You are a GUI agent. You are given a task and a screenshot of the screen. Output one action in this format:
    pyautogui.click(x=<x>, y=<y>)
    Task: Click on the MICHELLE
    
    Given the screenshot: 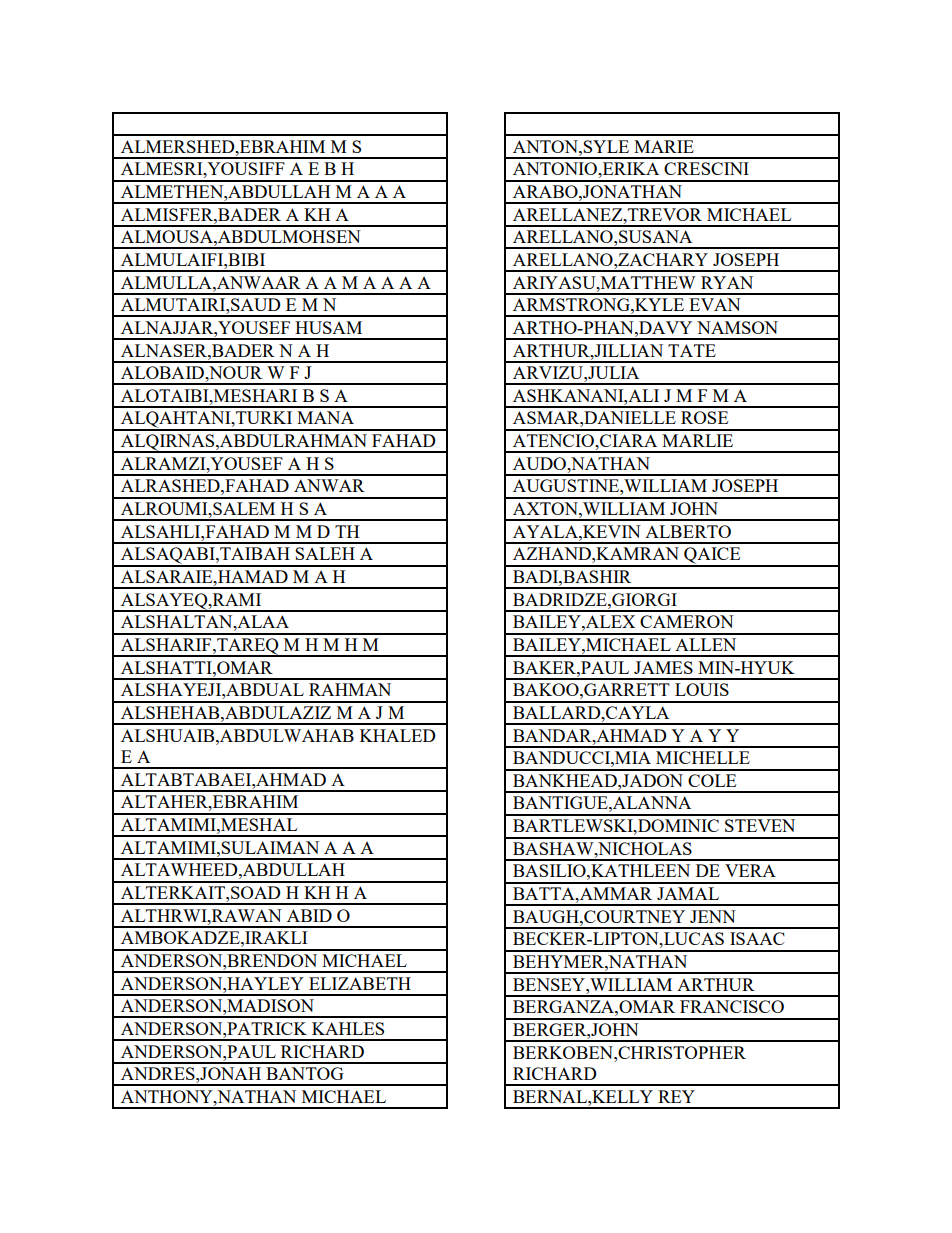 What is the action you would take?
    pyautogui.click(x=703, y=757)
